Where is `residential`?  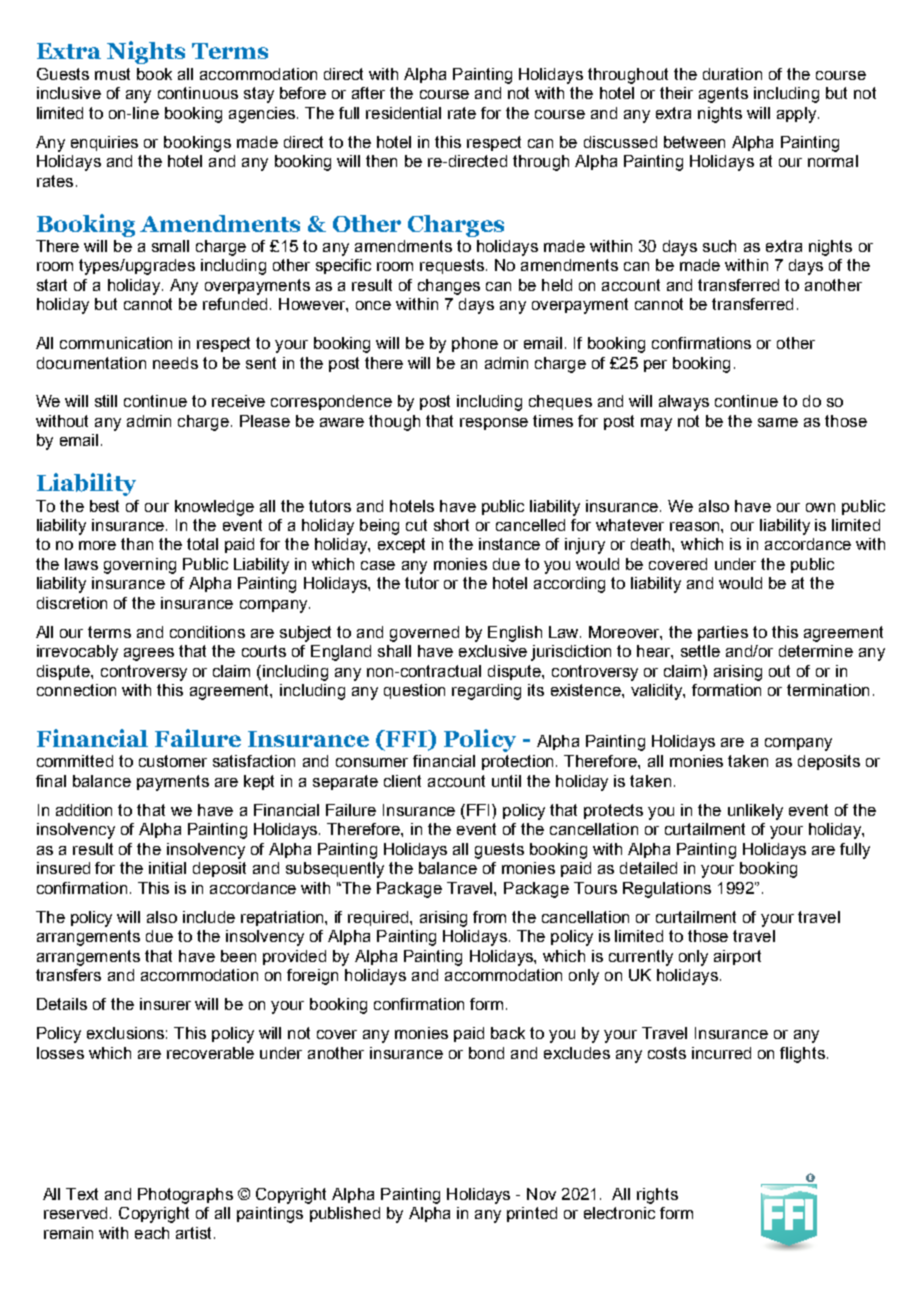 residential is located at coordinates (403, 113).
